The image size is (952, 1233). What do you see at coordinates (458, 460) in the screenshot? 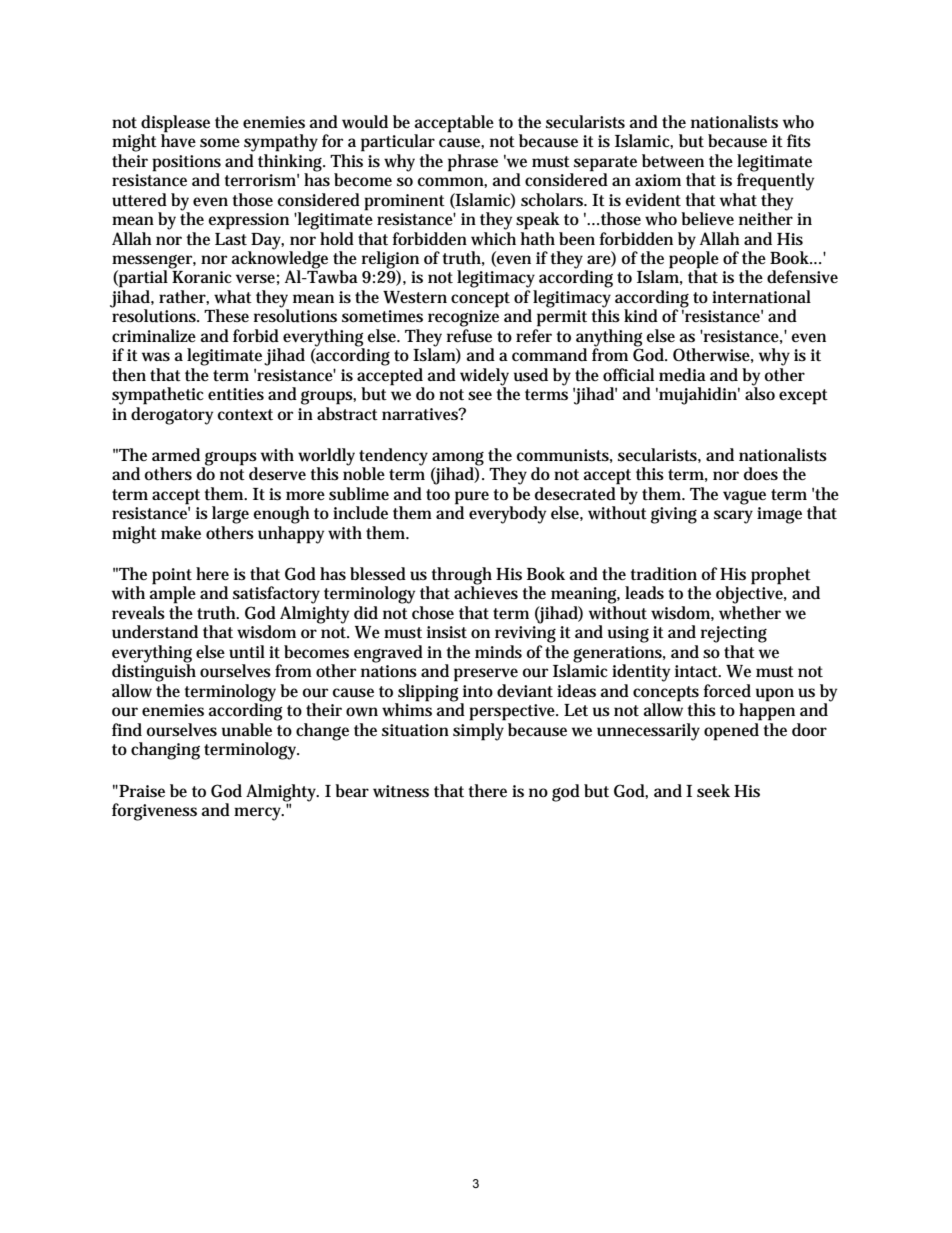
I see `among` at bounding box center [458, 460].
